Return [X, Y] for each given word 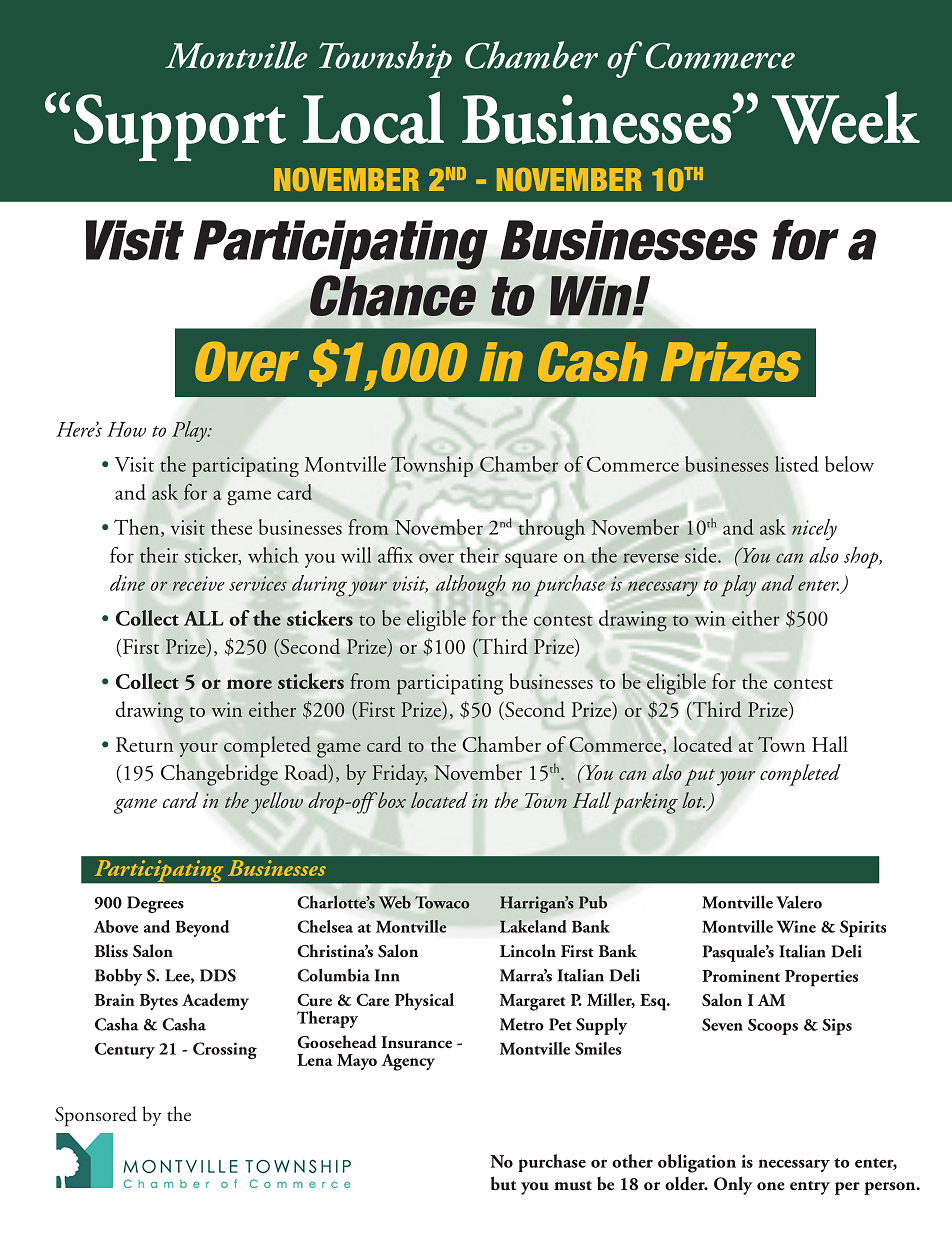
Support [180, 127]
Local [373, 117]
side [702, 555]
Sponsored [96, 1116]
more [249, 684]
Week [846, 117]
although [470, 586]
